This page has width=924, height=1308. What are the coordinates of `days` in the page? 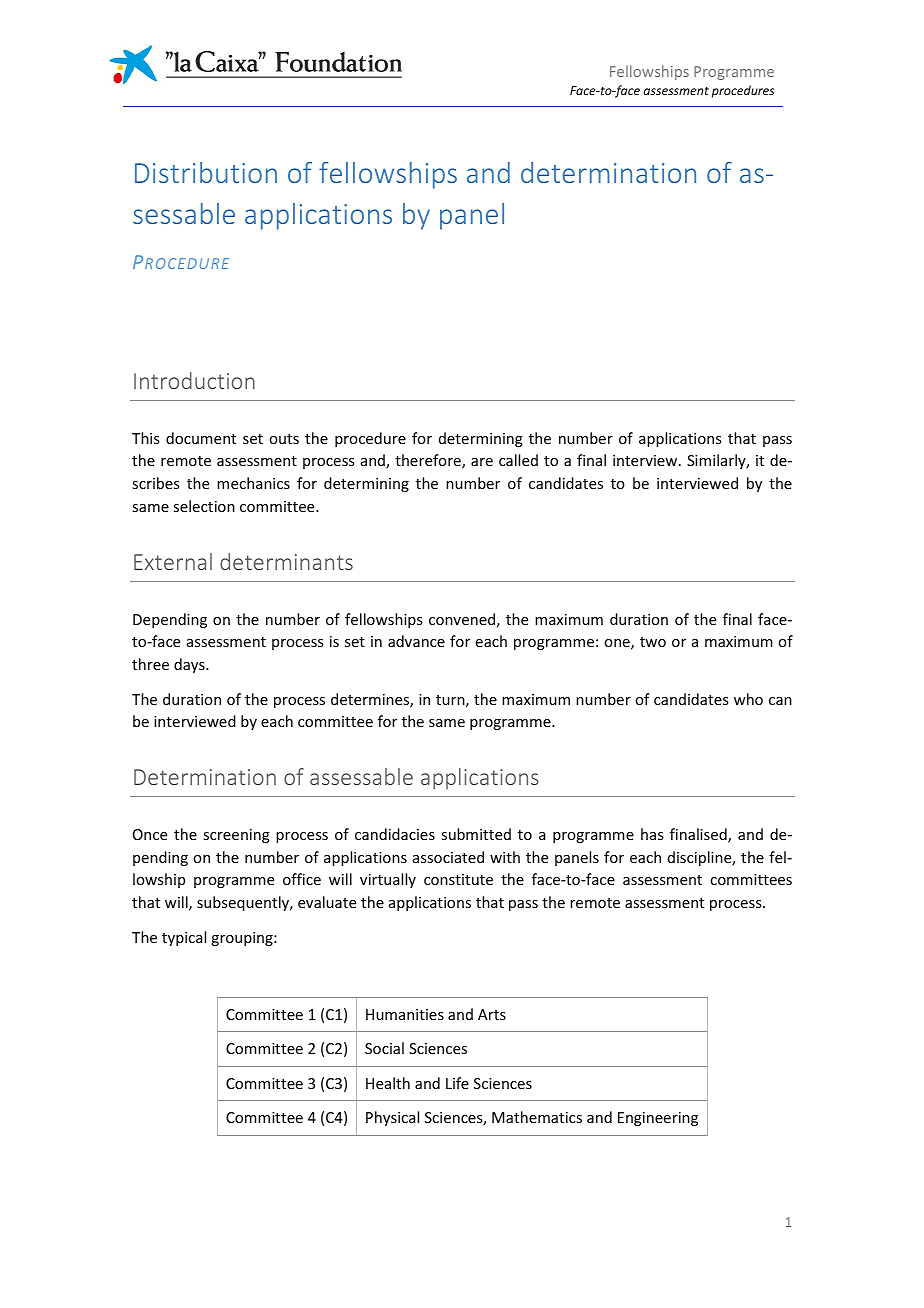 It's located at (190, 665).
